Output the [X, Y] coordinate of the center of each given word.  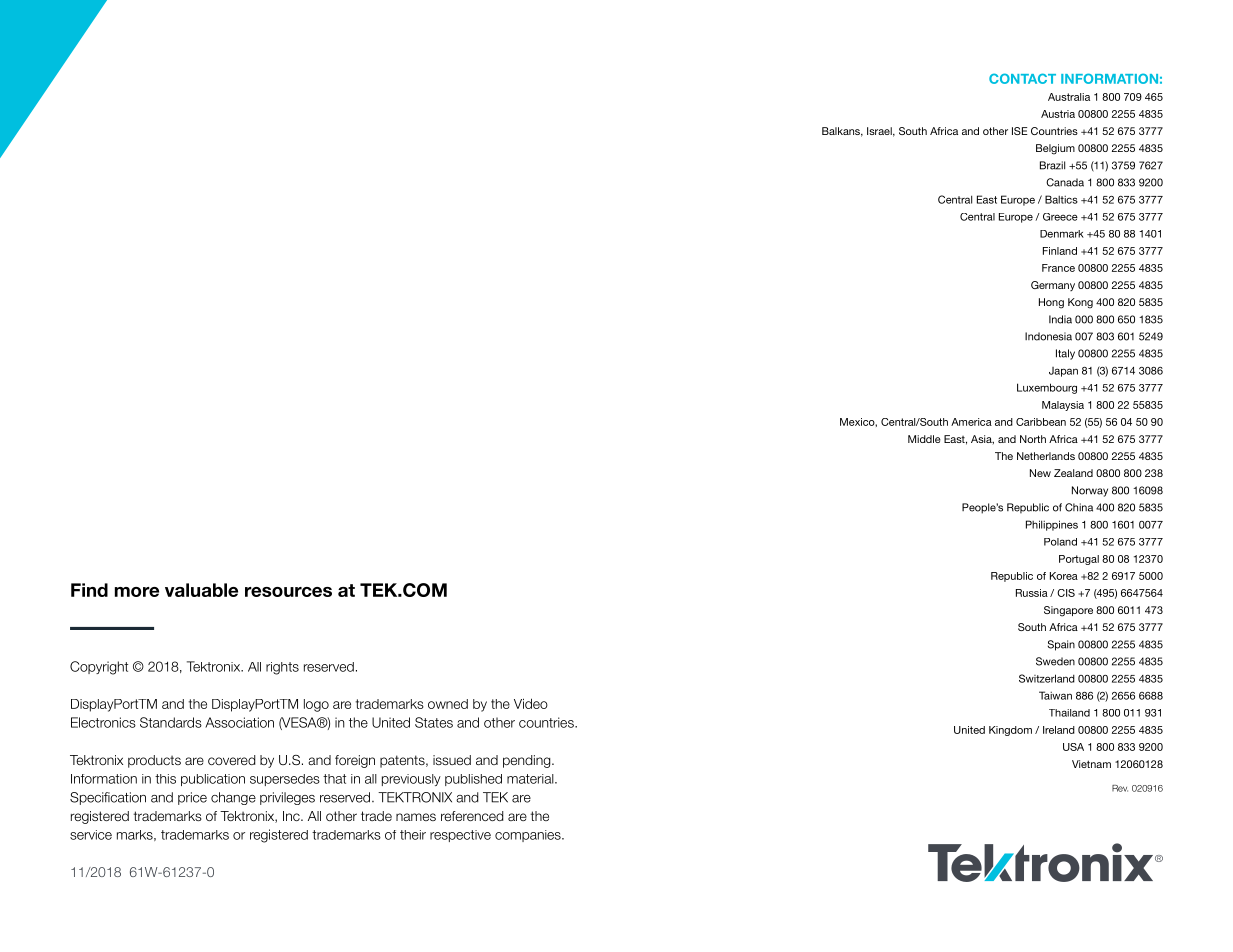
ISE [1020, 131]
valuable [201, 590]
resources [288, 592]
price [192, 798]
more [137, 592]
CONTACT [1022, 78]
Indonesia [1048, 336]
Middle [924, 439]
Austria [1058, 114]
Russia [1032, 593]
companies [529, 836]
